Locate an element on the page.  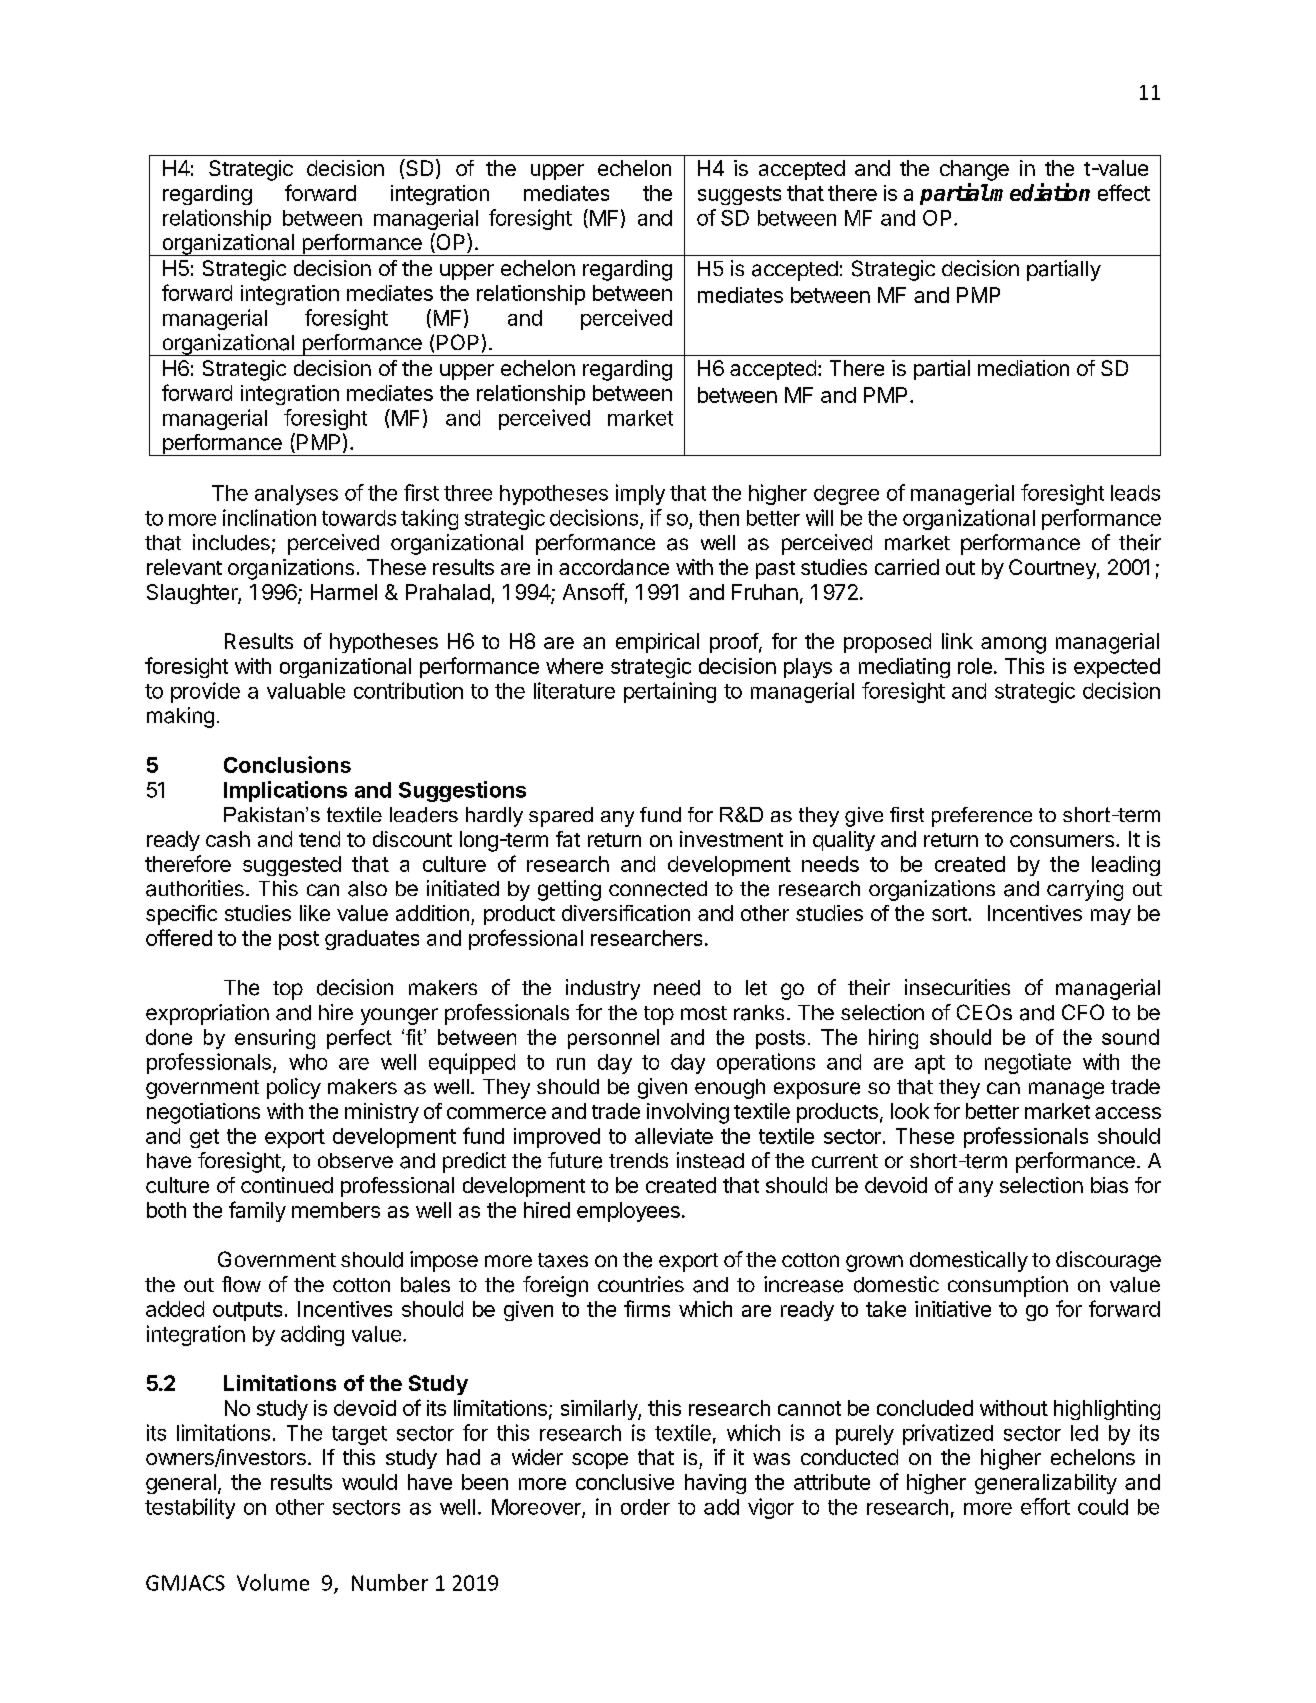
change is located at coordinates (974, 170).
